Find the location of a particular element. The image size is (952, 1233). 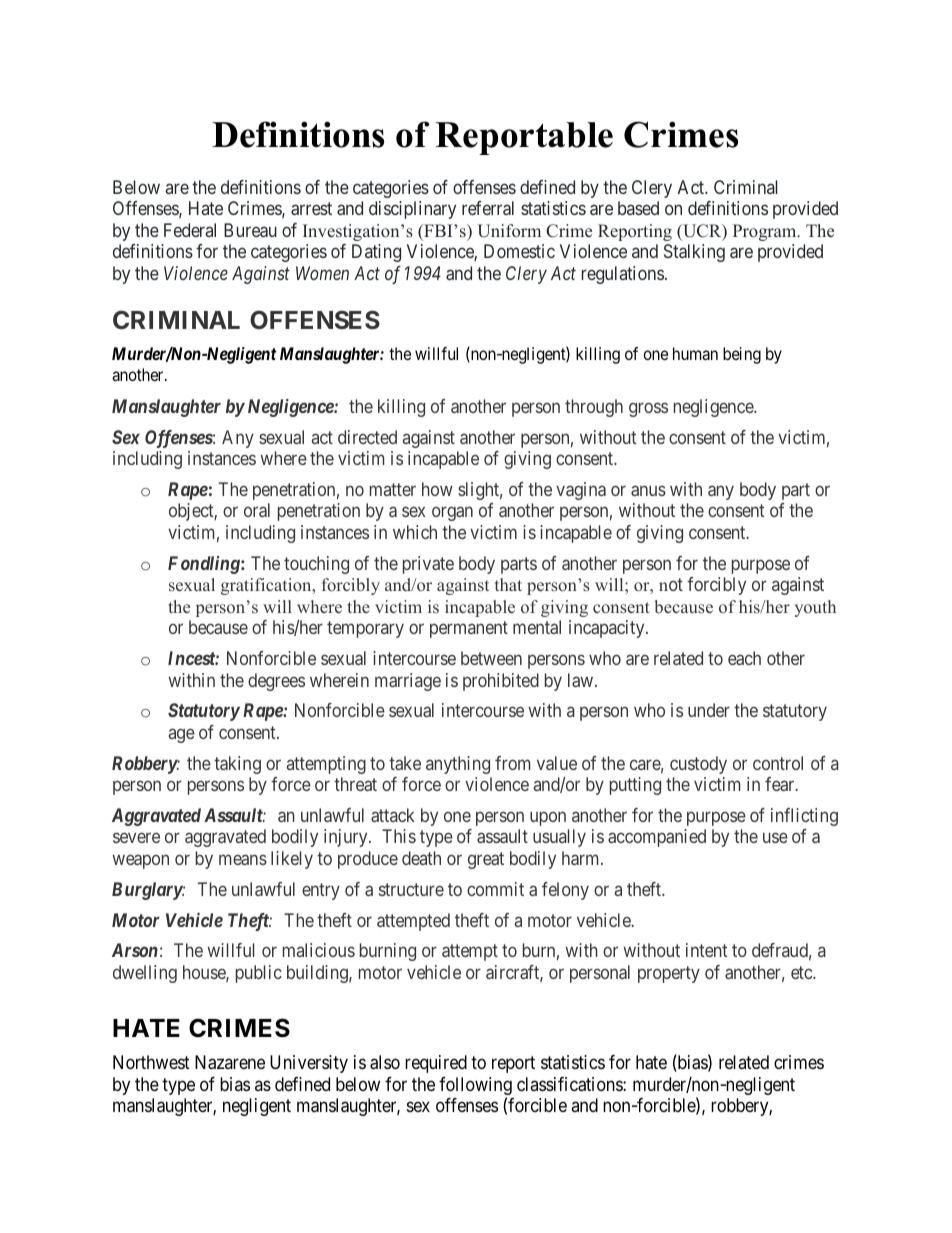

Nazarene is located at coordinates (230, 1062).
